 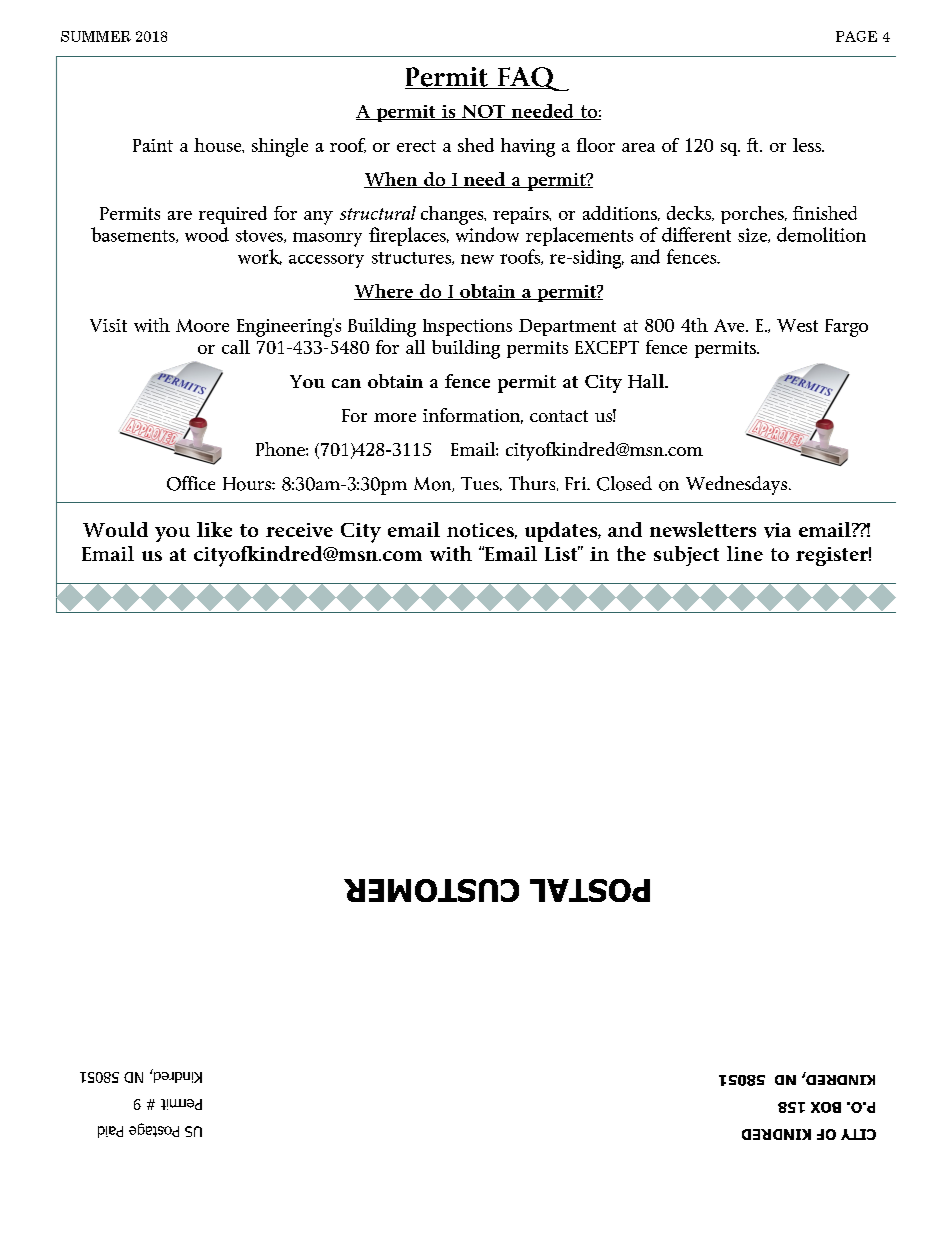 What do you see at coordinates (96, 36) in the page?
I see `SUMMER` at bounding box center [96, 36].
